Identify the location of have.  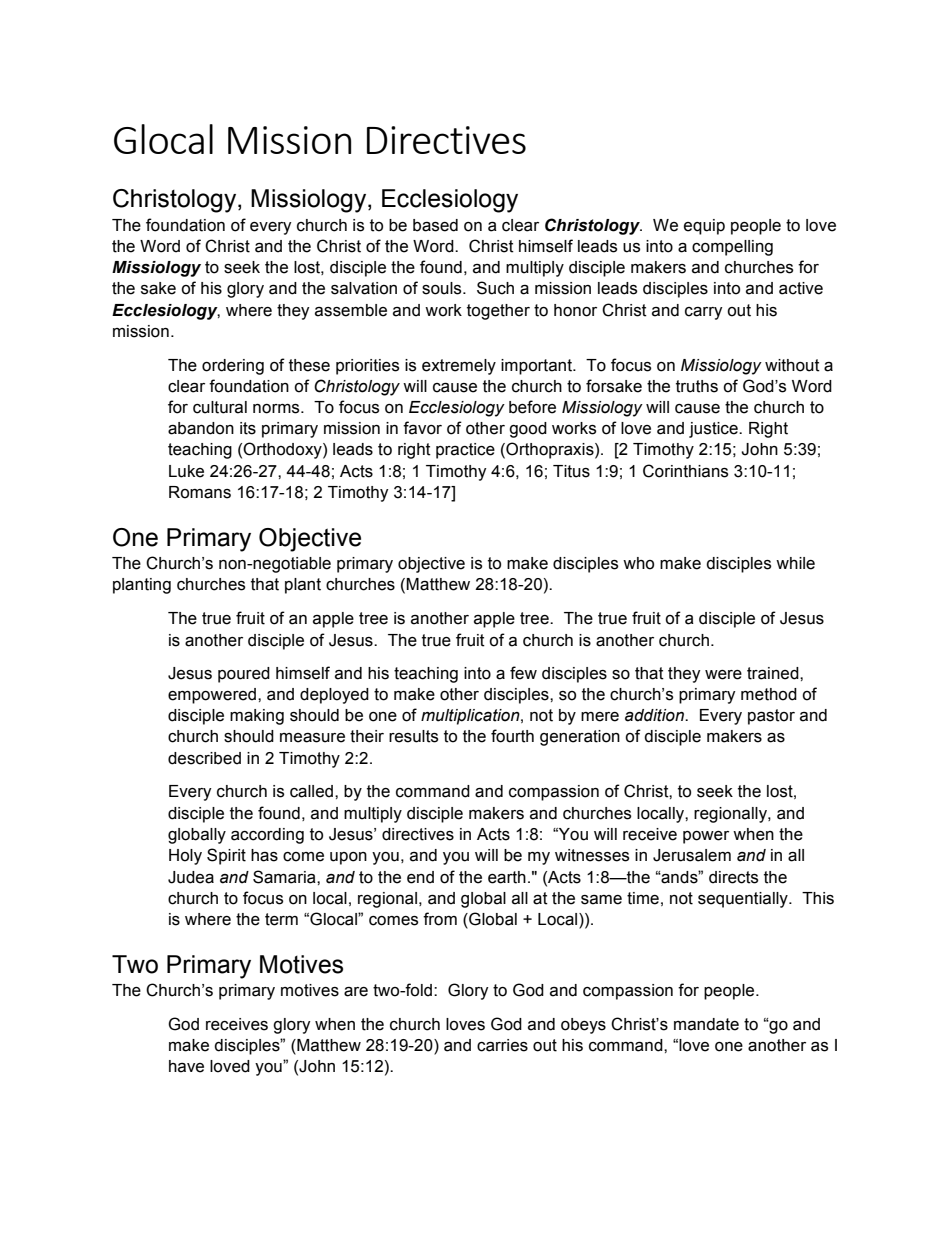
(186, 1066).
